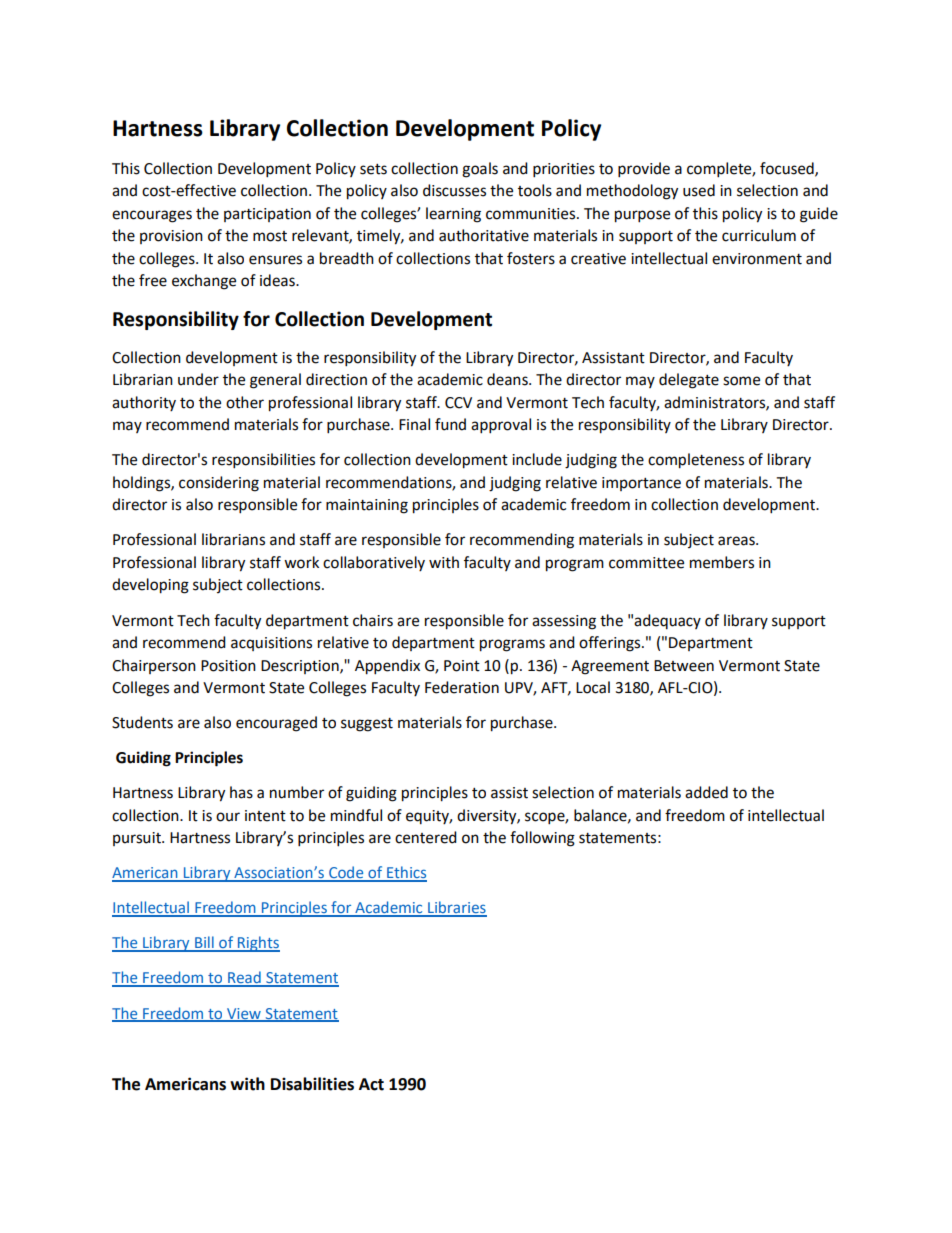  I want to click on adequacy, so click(667, 621).
